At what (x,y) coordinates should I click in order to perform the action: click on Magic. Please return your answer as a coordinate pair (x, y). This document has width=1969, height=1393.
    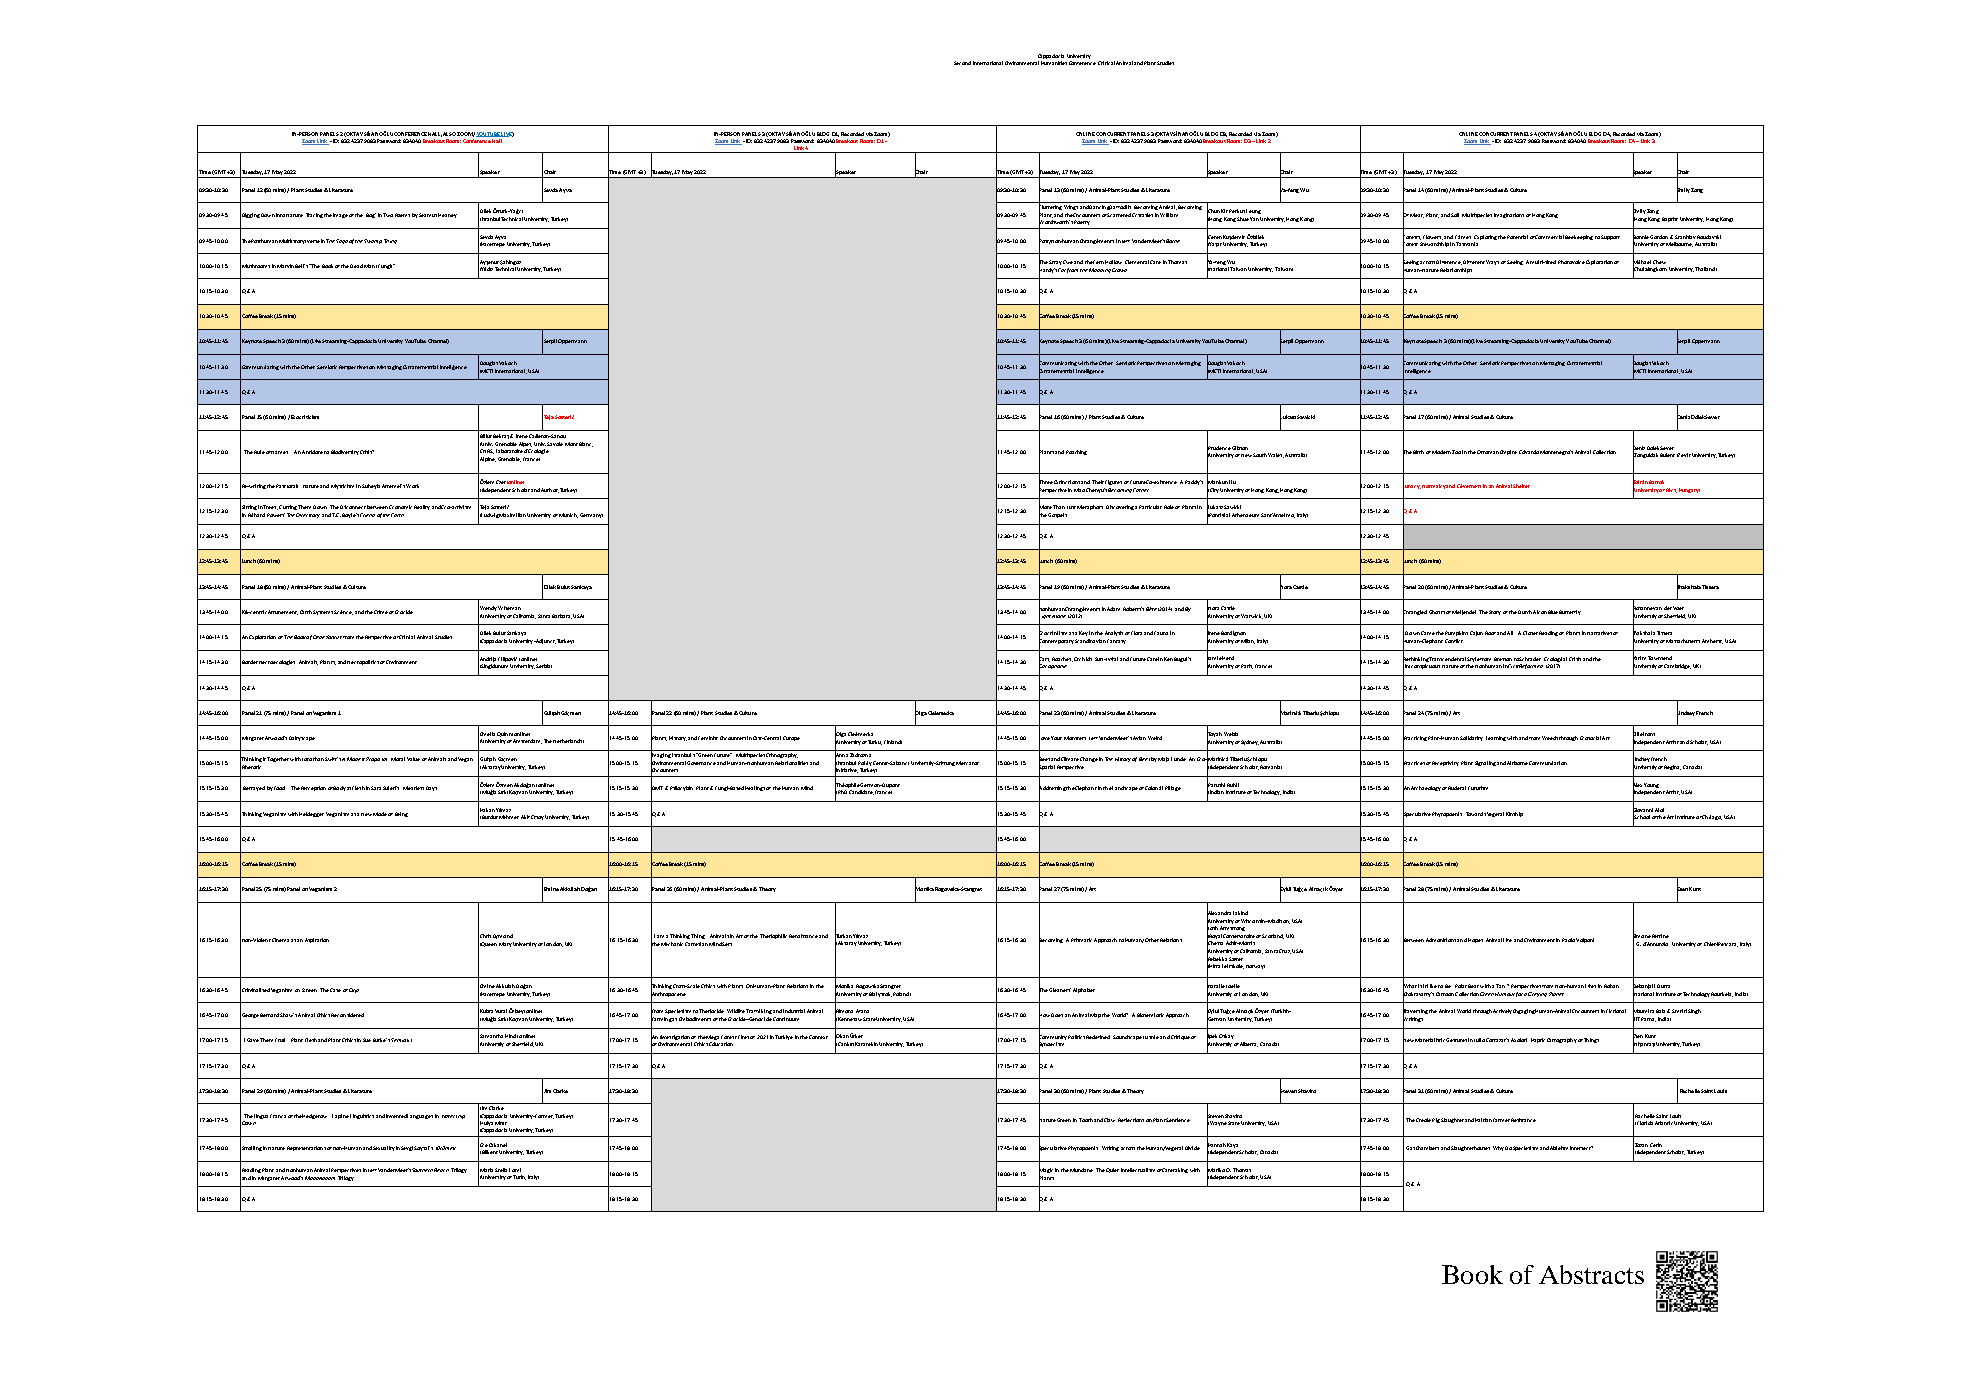
    Looking at the image, I should click on (1046, 1171).
